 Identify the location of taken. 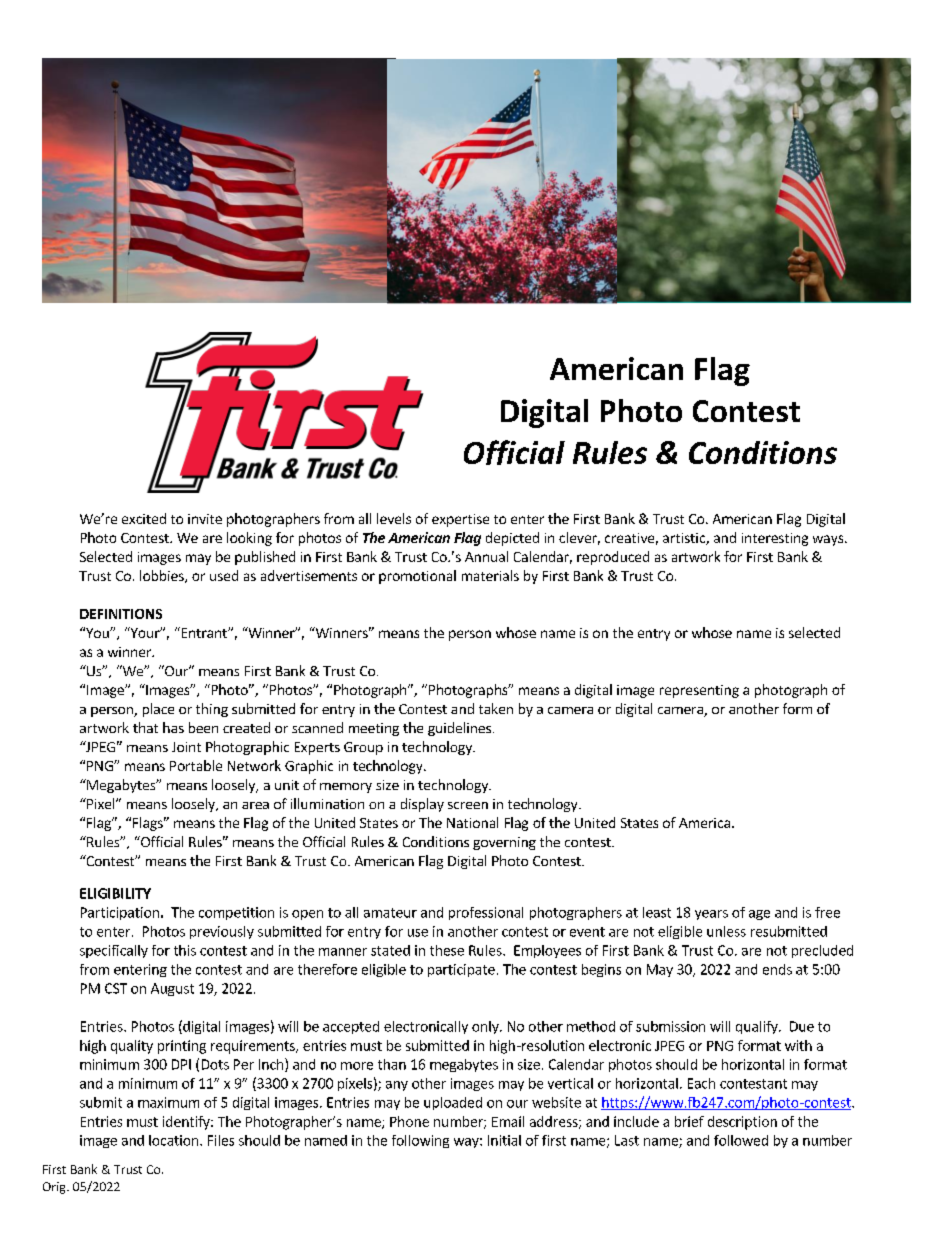
(496, 708).
